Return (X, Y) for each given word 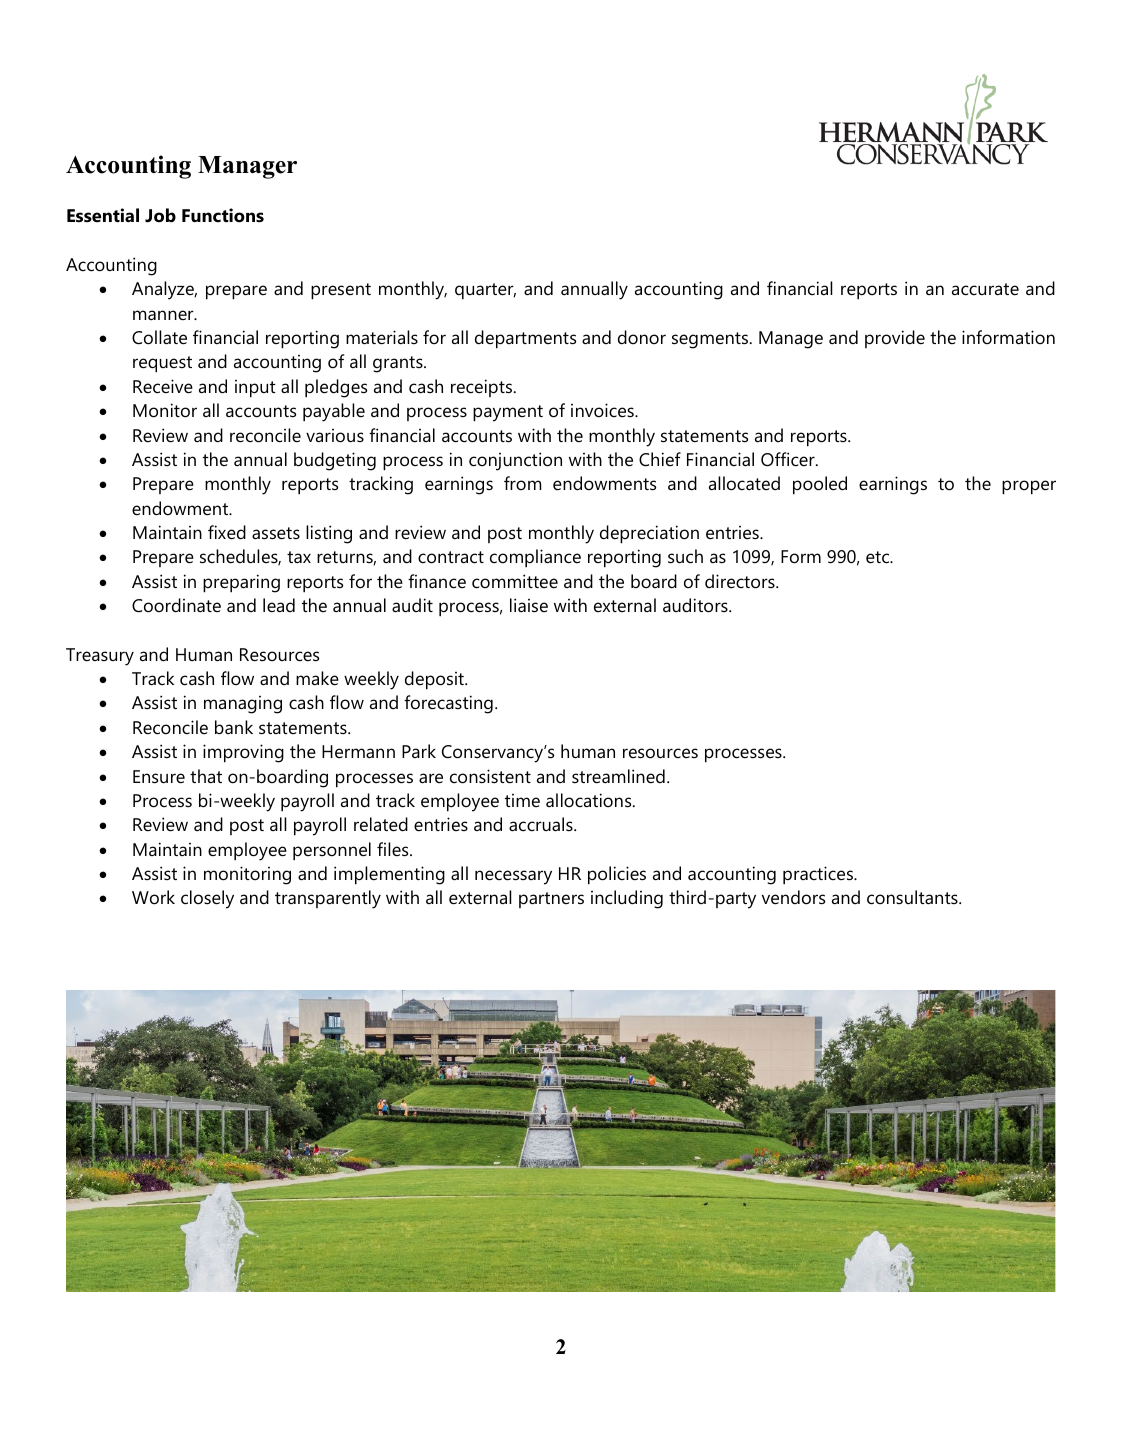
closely (207, 899)
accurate (985, 289)
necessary (513, 877)
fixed (227, 532)
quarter (485, 291)
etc (878, 557)
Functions (223, 215)
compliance (535, 558)
